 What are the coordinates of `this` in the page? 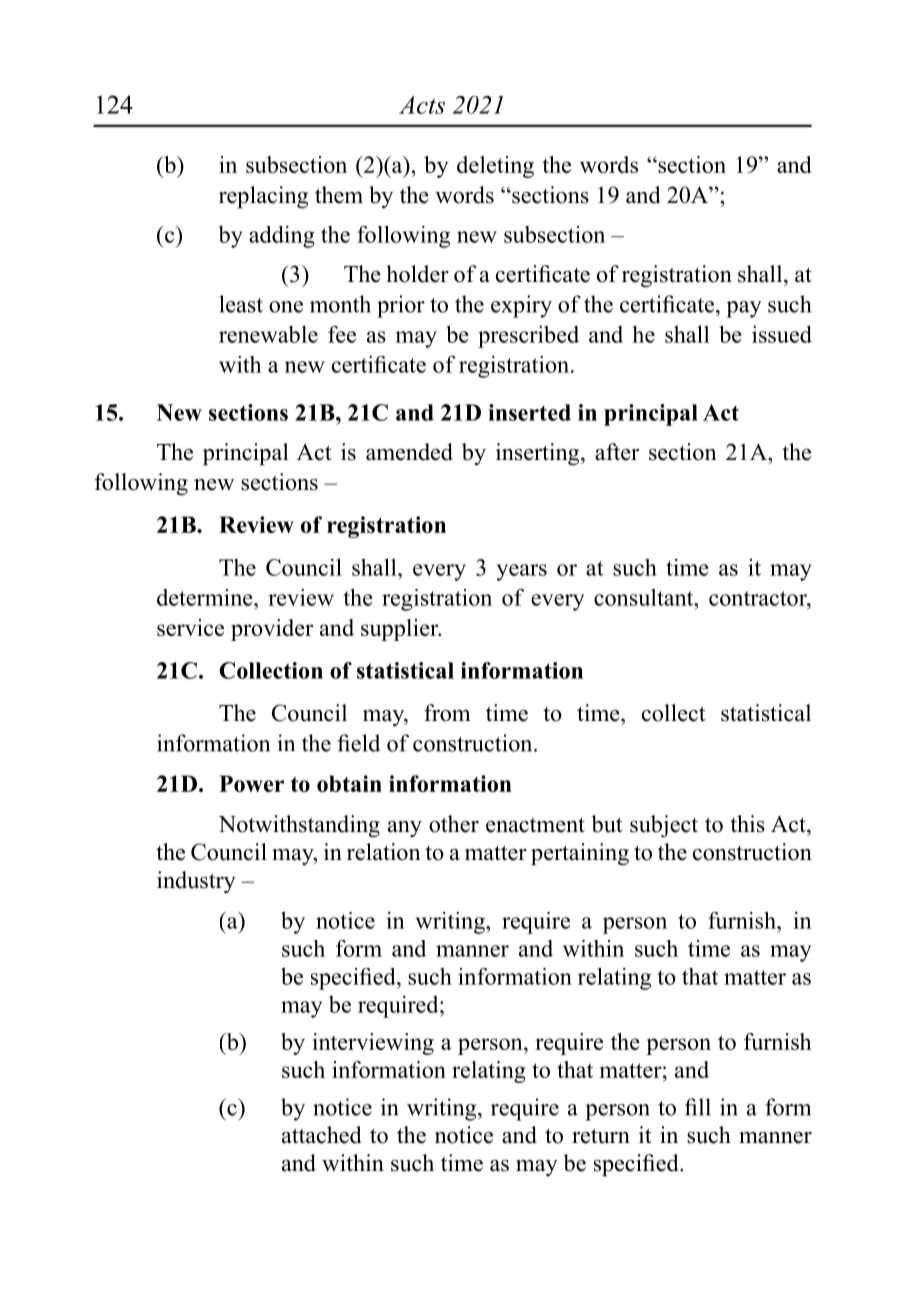 It's located at (747, 824).
